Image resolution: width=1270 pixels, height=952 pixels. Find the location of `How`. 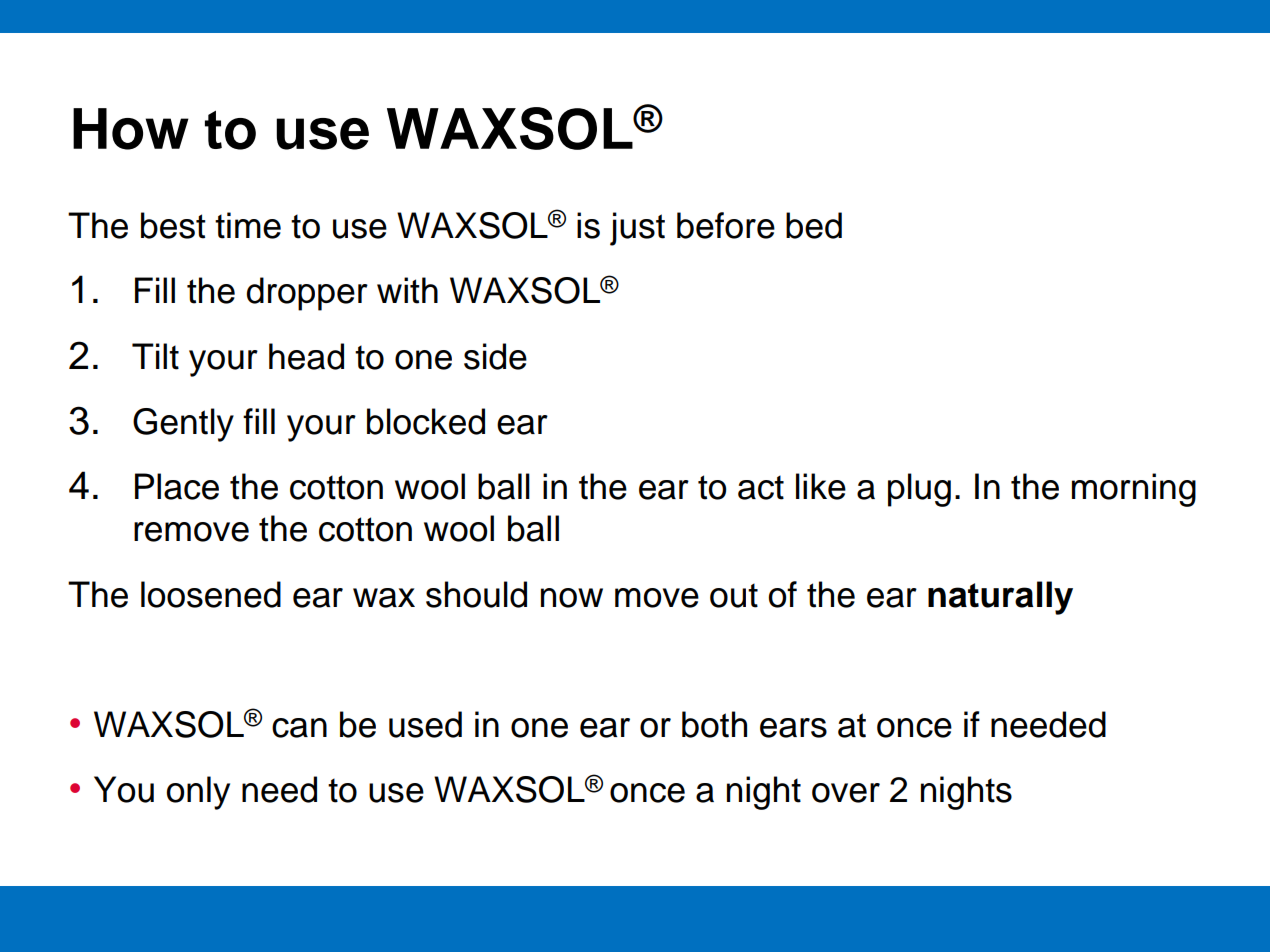

How is located at coordinates (131, 129).
